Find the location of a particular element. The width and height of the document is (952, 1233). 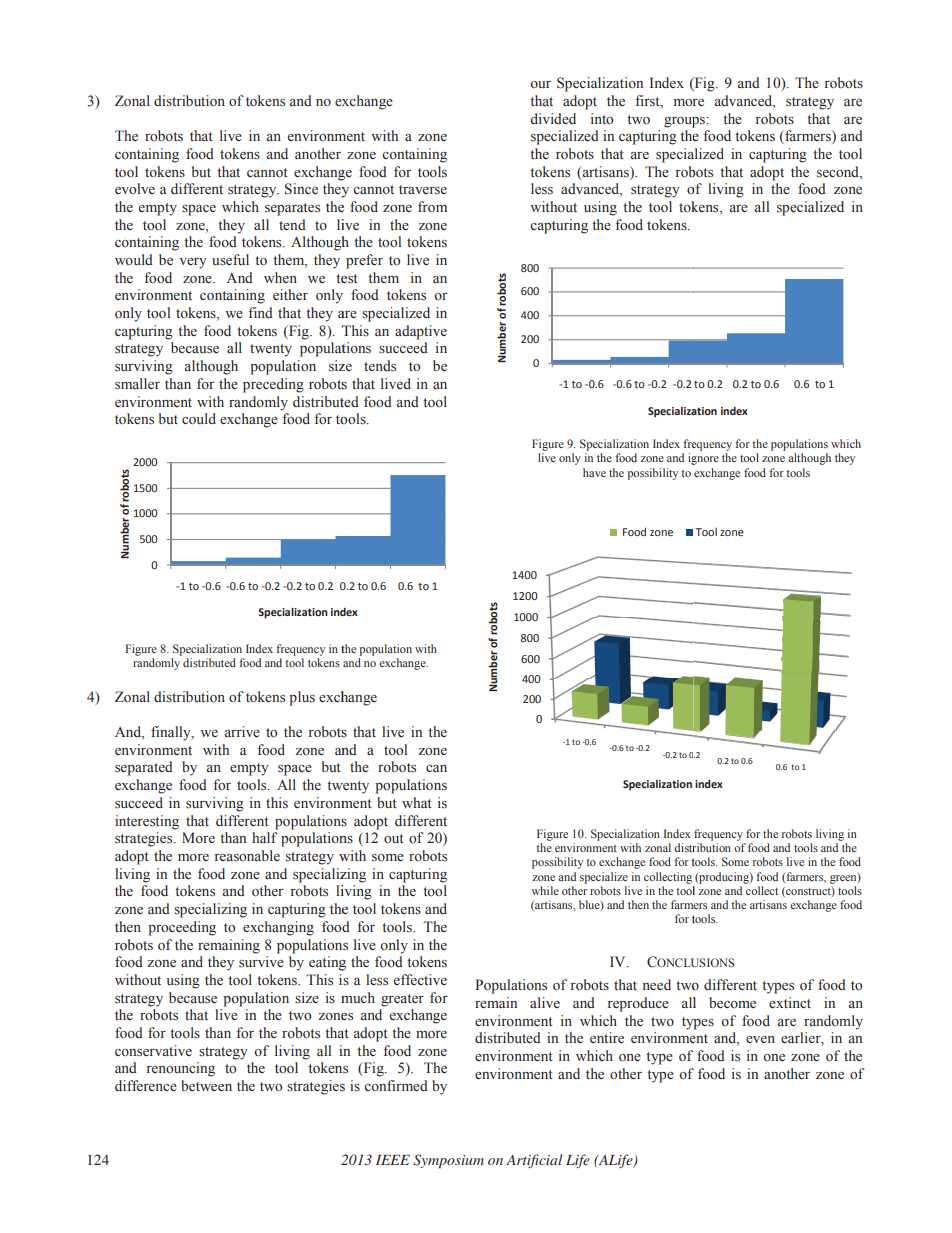

evolve is located at coordinates (135, 188).
